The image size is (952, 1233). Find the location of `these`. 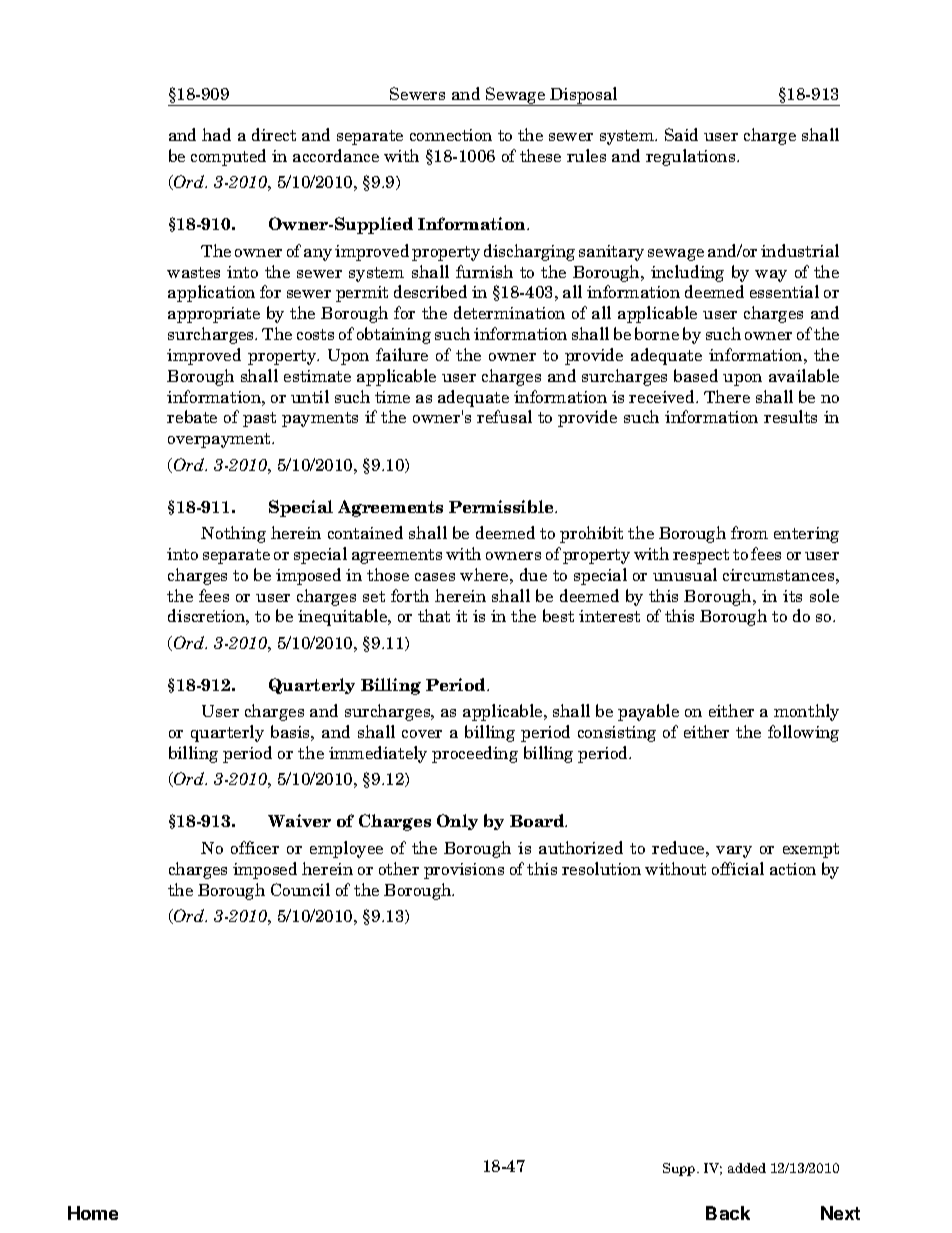

these is located at coordinates (540, 155).
